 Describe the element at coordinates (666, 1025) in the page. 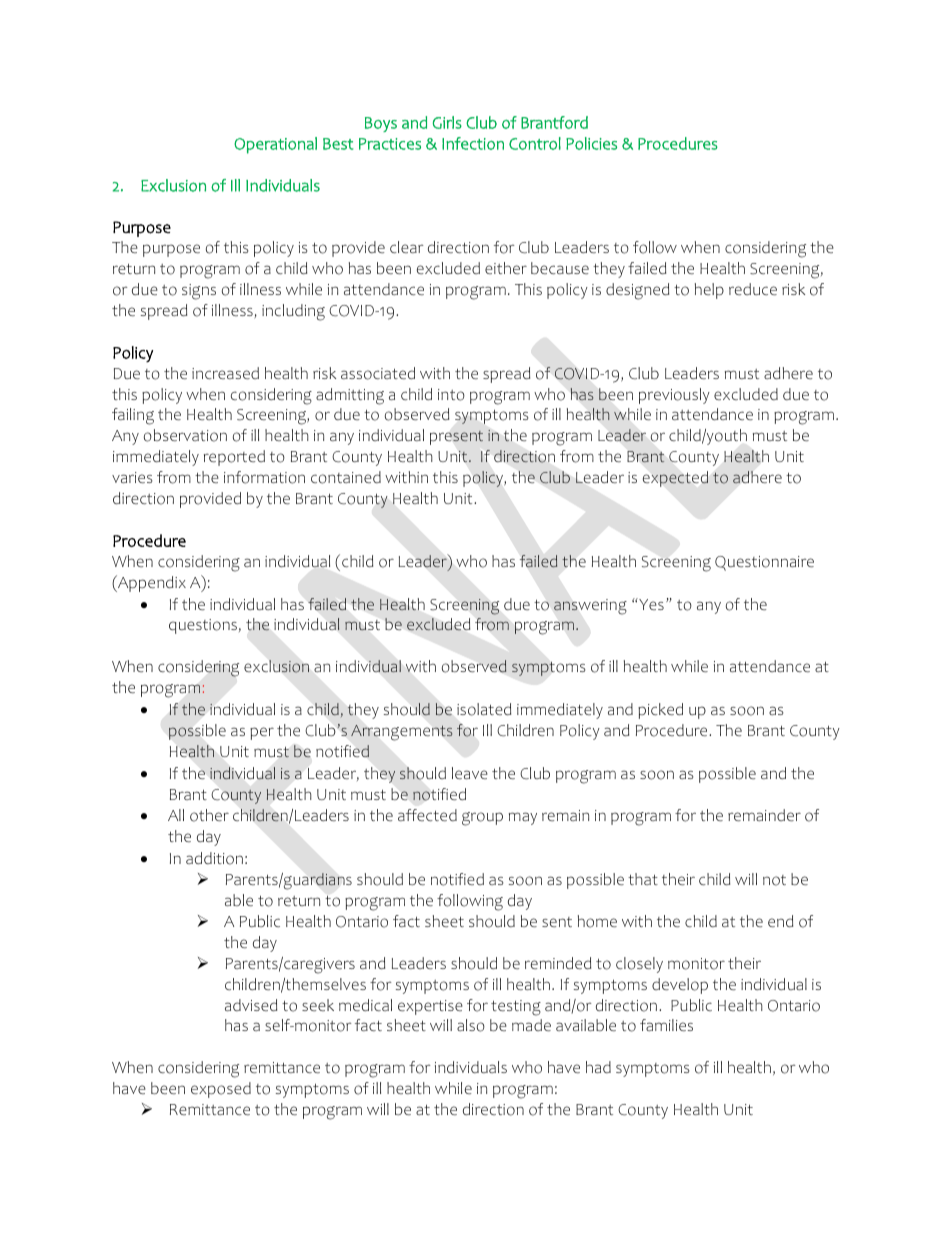

I see `families` at that location.
